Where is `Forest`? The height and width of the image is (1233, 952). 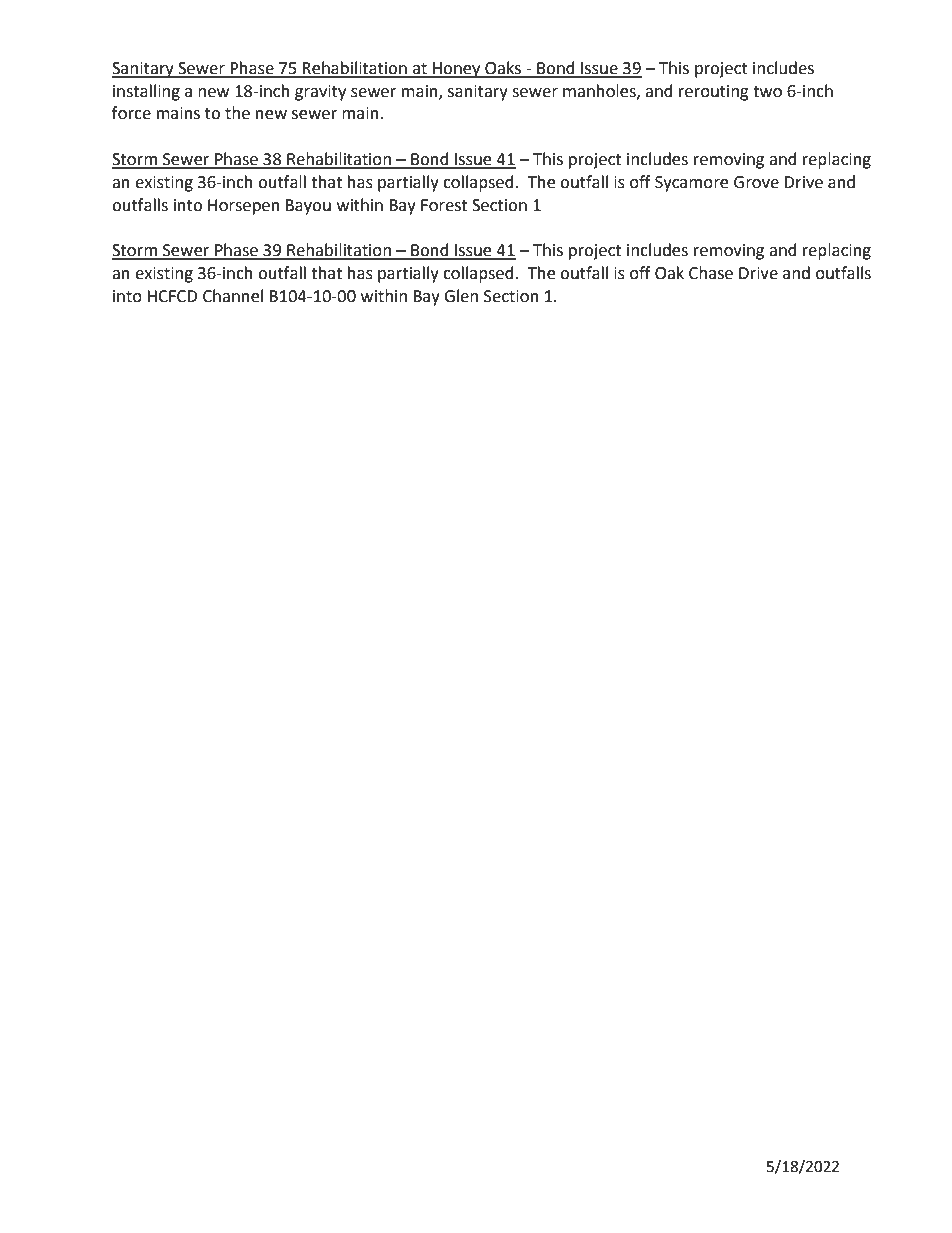
Forest is located at coordinates (444, 205).
